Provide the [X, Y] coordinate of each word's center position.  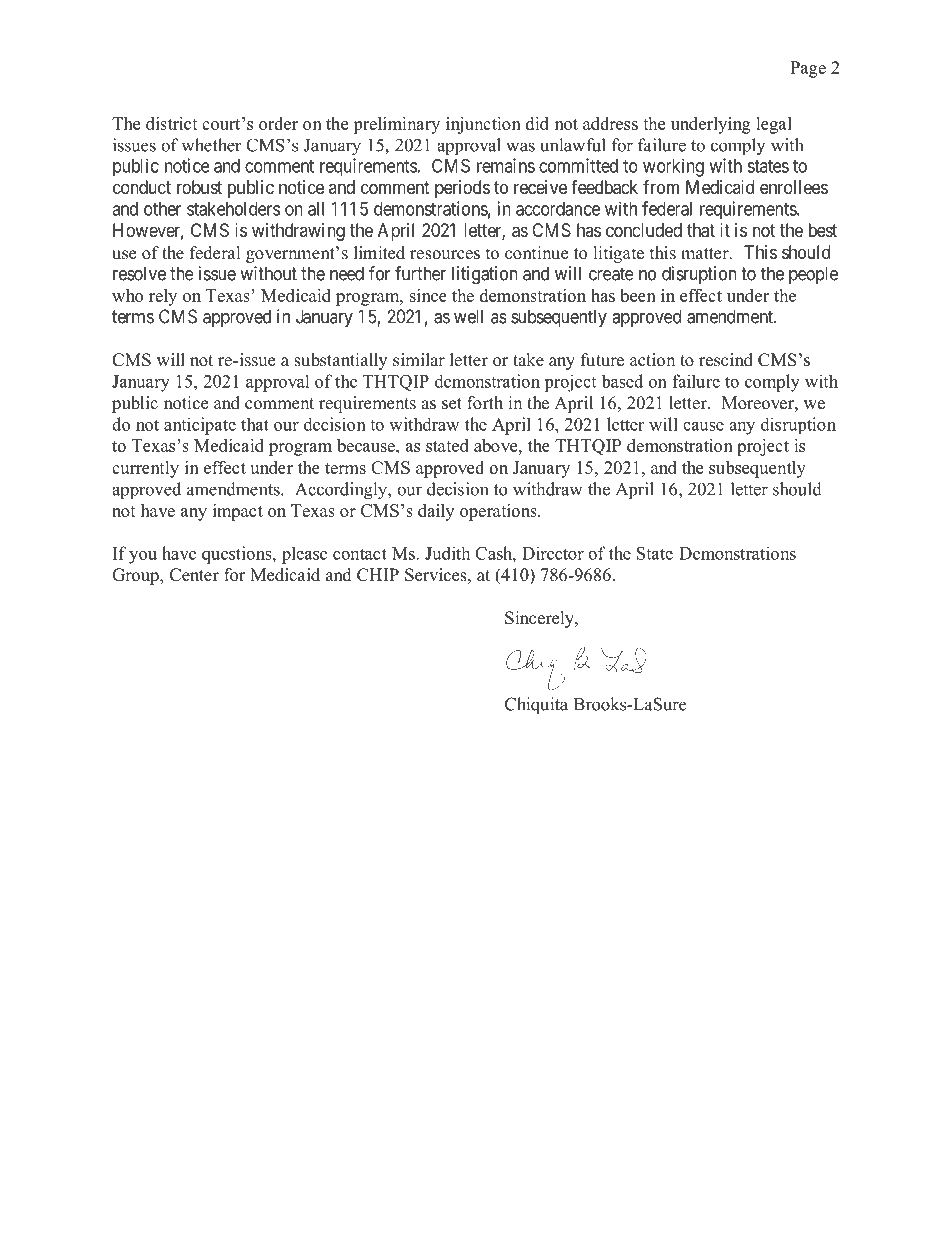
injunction [483, 125]
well [468, 316]
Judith [447, 553]
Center [194, 575]
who [127, 295]
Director [553, 553]
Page [808, 69]
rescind [726, 360]
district [172, 123]
